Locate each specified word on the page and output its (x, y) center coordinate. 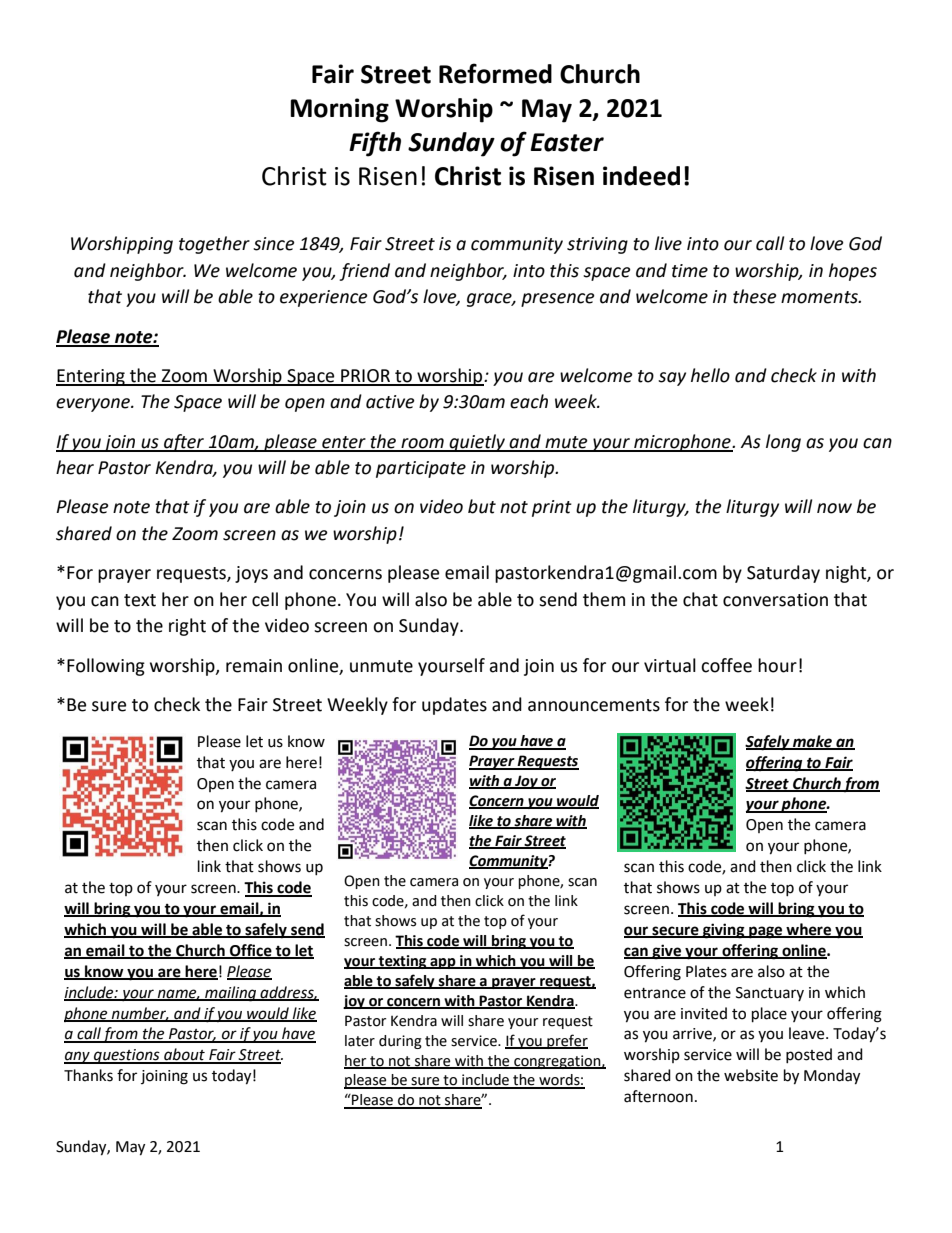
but (482, 506)
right (187, 627)
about (184, 1055)
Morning (339, 110)
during (400, 1042)
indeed (641, 176)
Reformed (495, 73)
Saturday (783, 574)
